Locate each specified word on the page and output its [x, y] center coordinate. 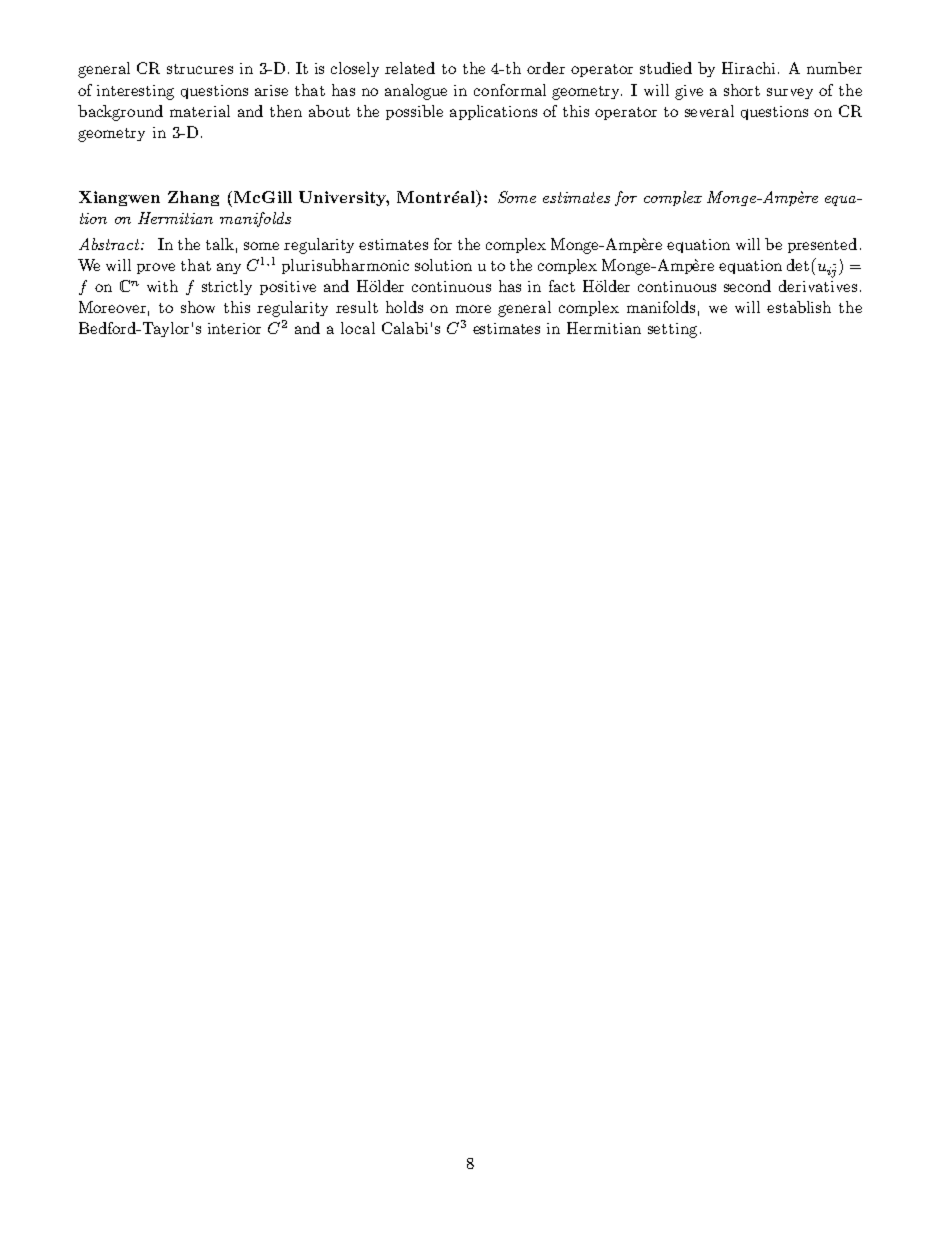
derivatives [818, 286]
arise [271, 90]
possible [414, 112]
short [742, 90]
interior [234, 328]
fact [562, 286]
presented [822, 245]
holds [404, 307]
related [410, 68]
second [747, 286]
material [200, 111]
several [709, 111]
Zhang [193, 198]
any [229, 268]
